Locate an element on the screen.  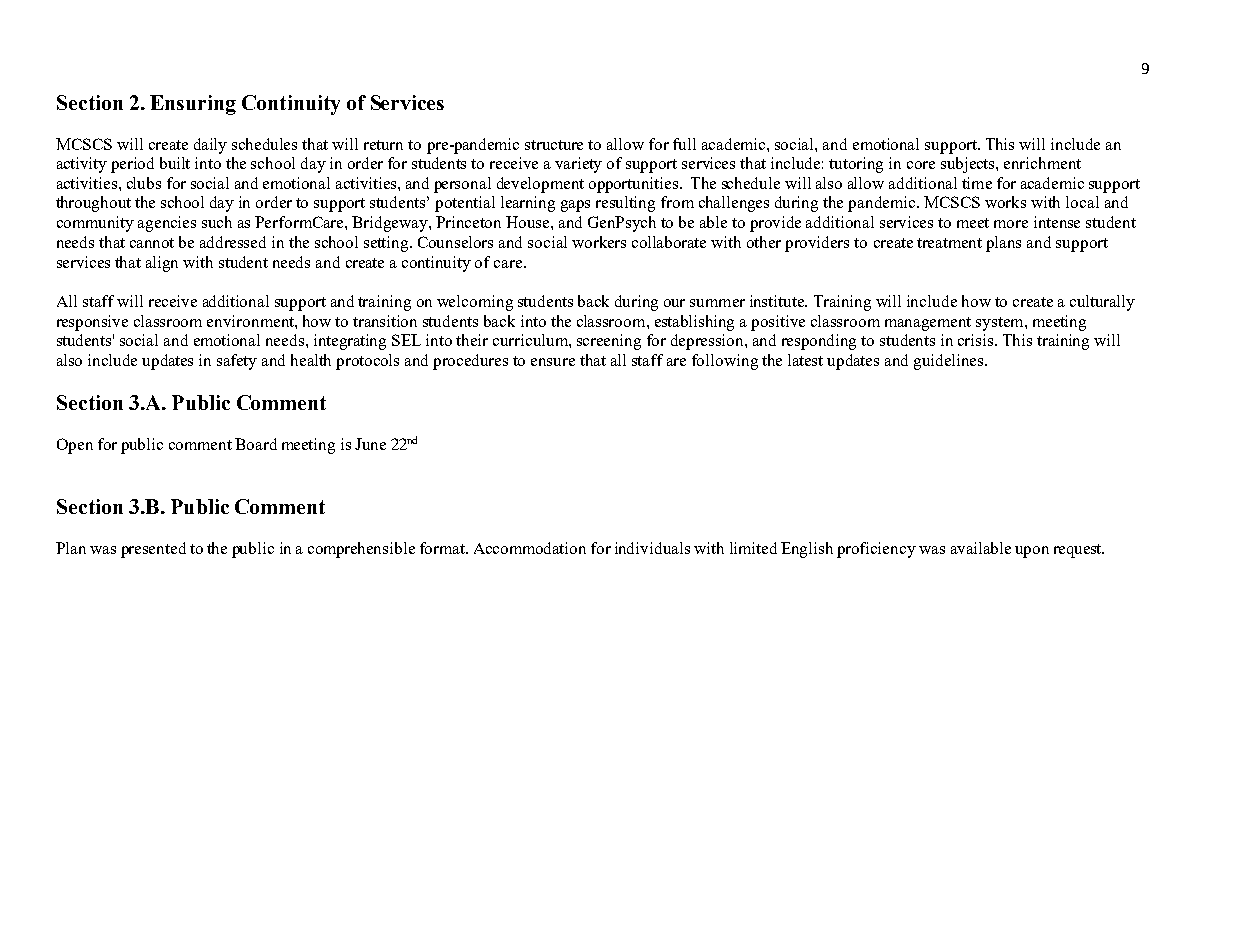
system is located at coordinates (1001, 324).
